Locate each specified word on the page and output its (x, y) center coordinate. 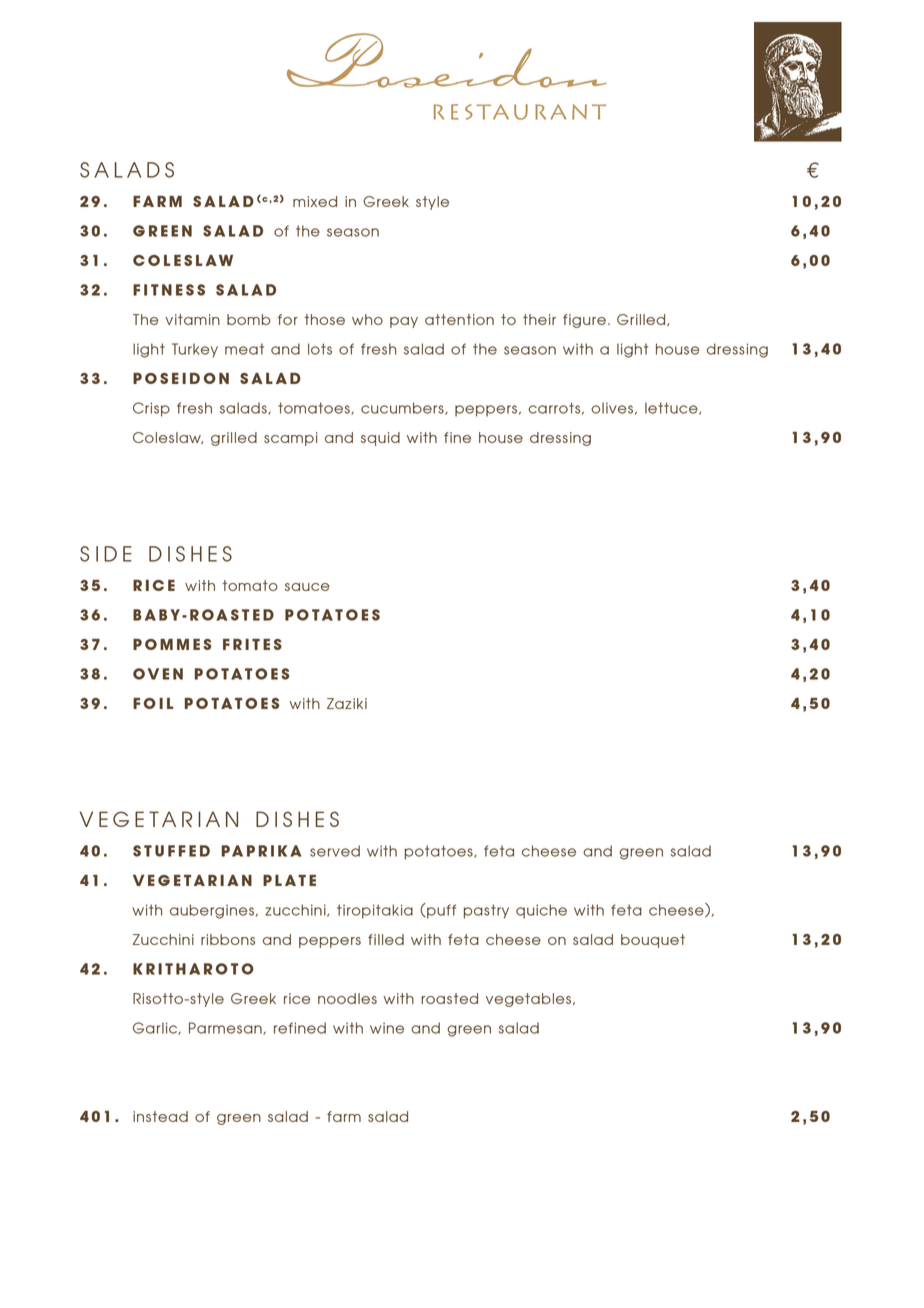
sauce (307, 587)
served (335, 851)
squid (380, 439)
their (539, 319)
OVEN (158, 674)
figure (584, 321)
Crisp (151, 409)
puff (440, 911)
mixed (315, 201)
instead (160, 1116)
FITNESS (169, 290)
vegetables (530, 1000)
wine (387, 1028)
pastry (486, 911)
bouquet (653, 941)
